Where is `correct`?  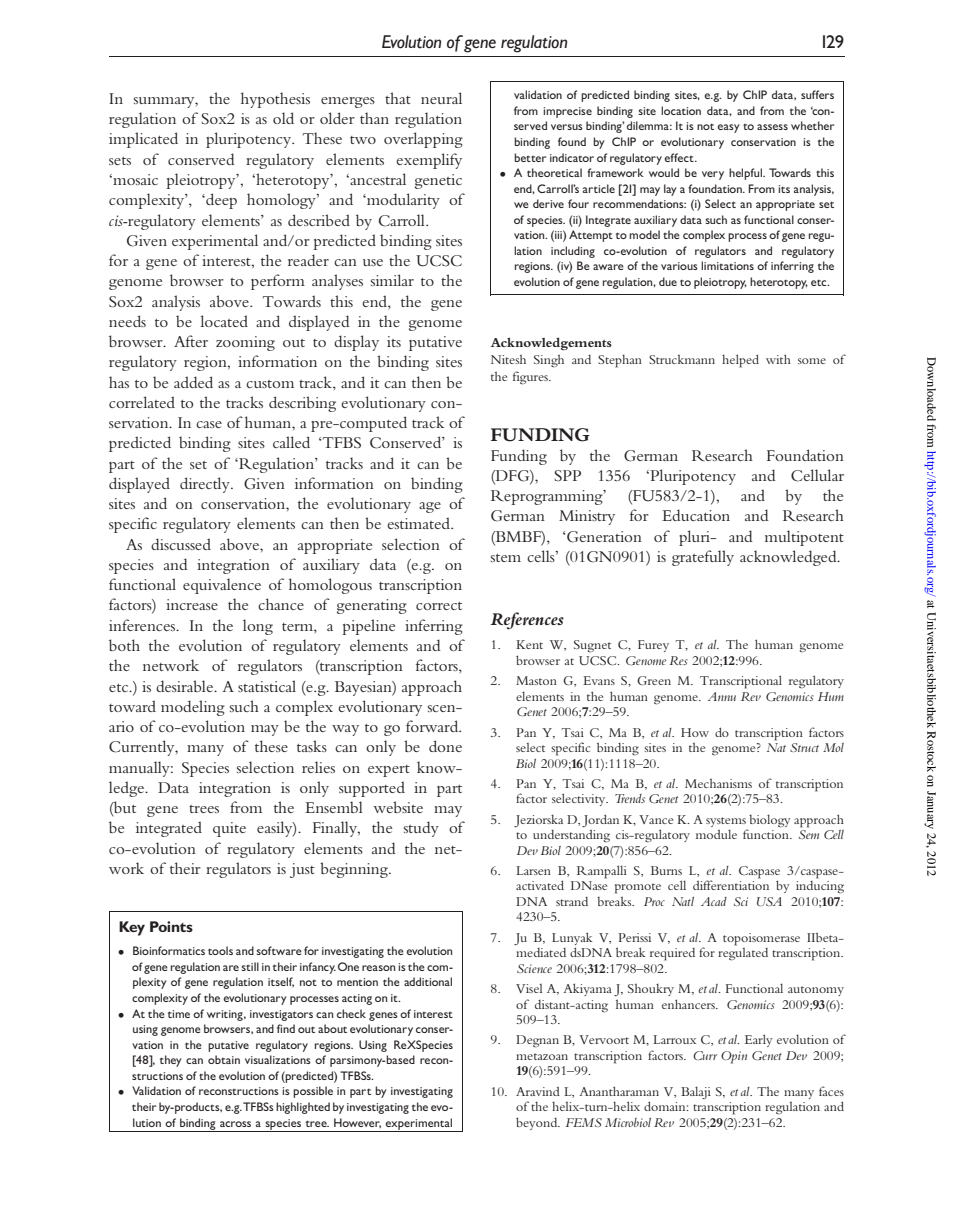
correct is located at coordinates (439, 606).
